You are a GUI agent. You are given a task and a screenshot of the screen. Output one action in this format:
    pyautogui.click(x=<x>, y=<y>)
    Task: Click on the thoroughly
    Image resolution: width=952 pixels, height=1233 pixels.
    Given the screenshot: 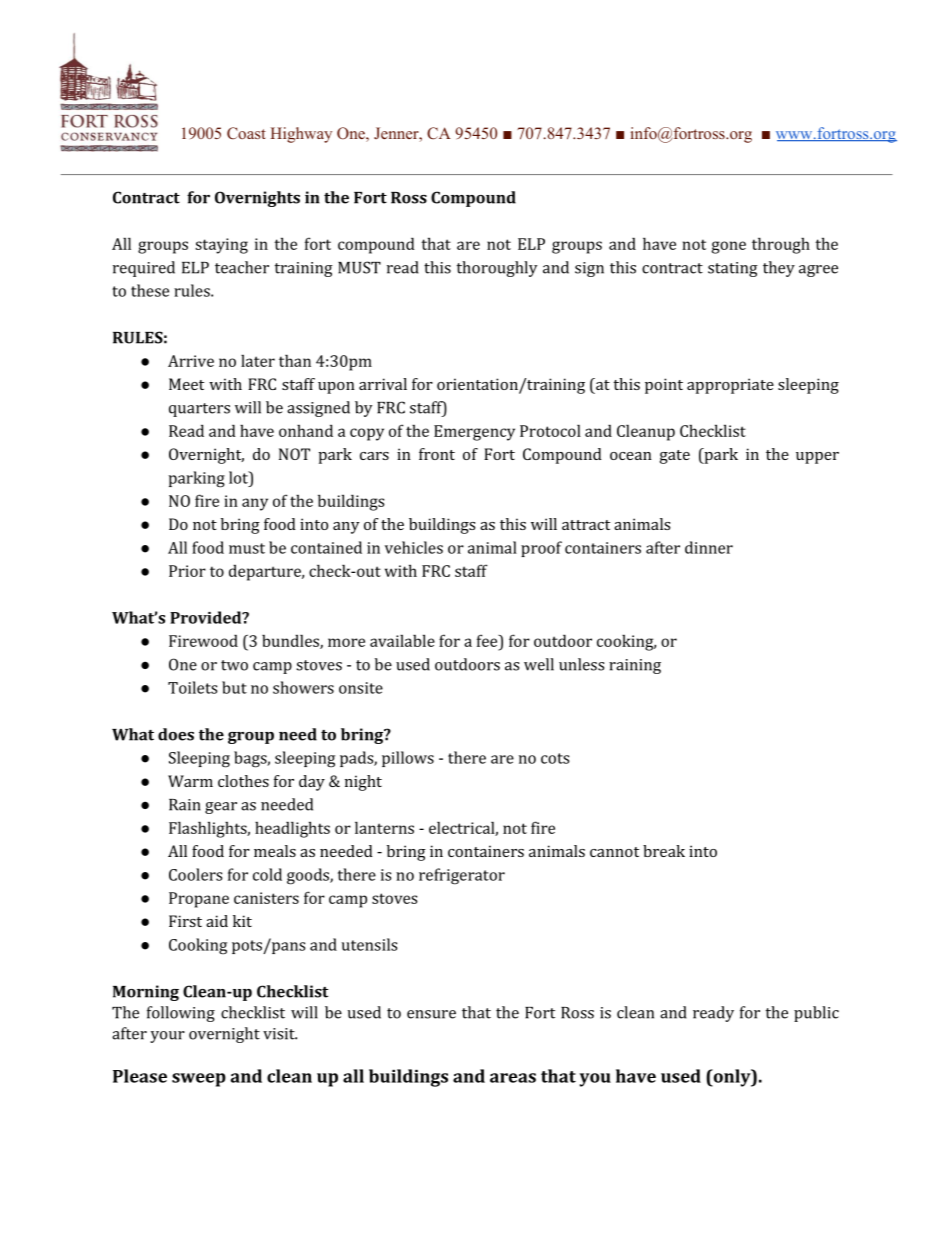 What is the action you would take?
    pyautogui.click(x=497, y=269)
